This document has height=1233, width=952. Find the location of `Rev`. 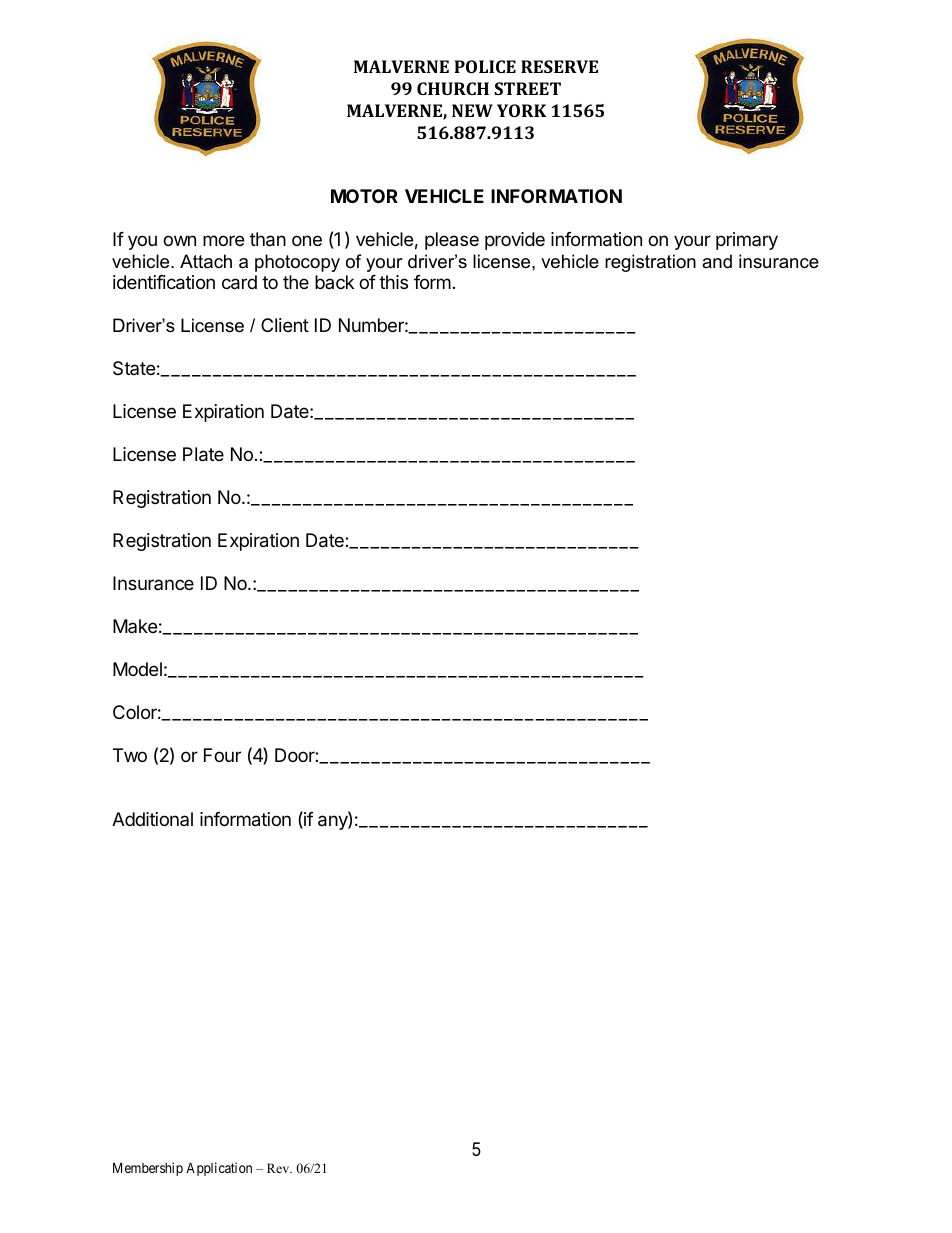

Rev is located at coordinates (279, 1168).
